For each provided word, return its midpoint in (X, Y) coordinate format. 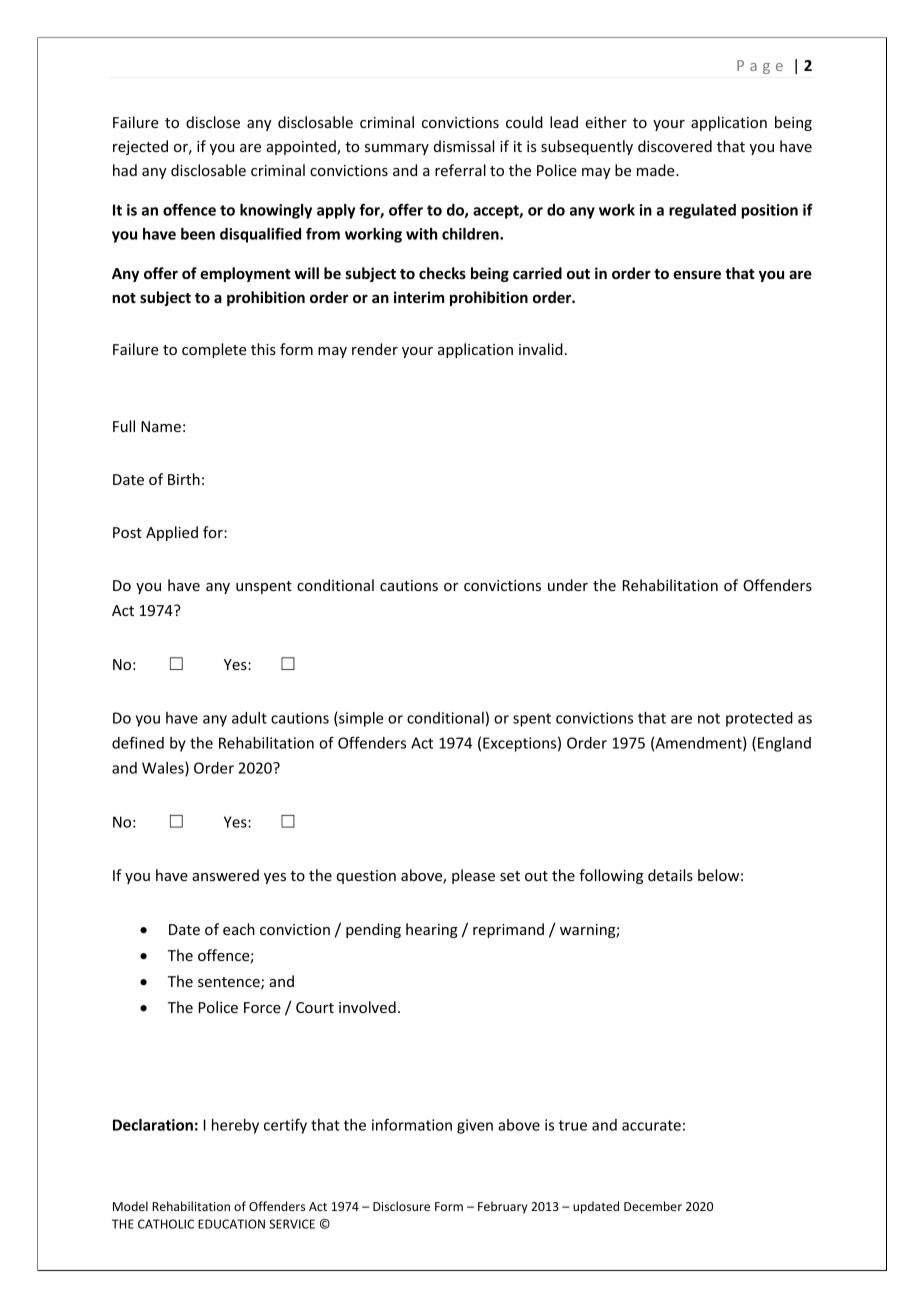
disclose (213, 122)
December (653, 1206)
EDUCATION (231, 1224)
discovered (675, 146)
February (503, 1207)
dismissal (464, 146)
